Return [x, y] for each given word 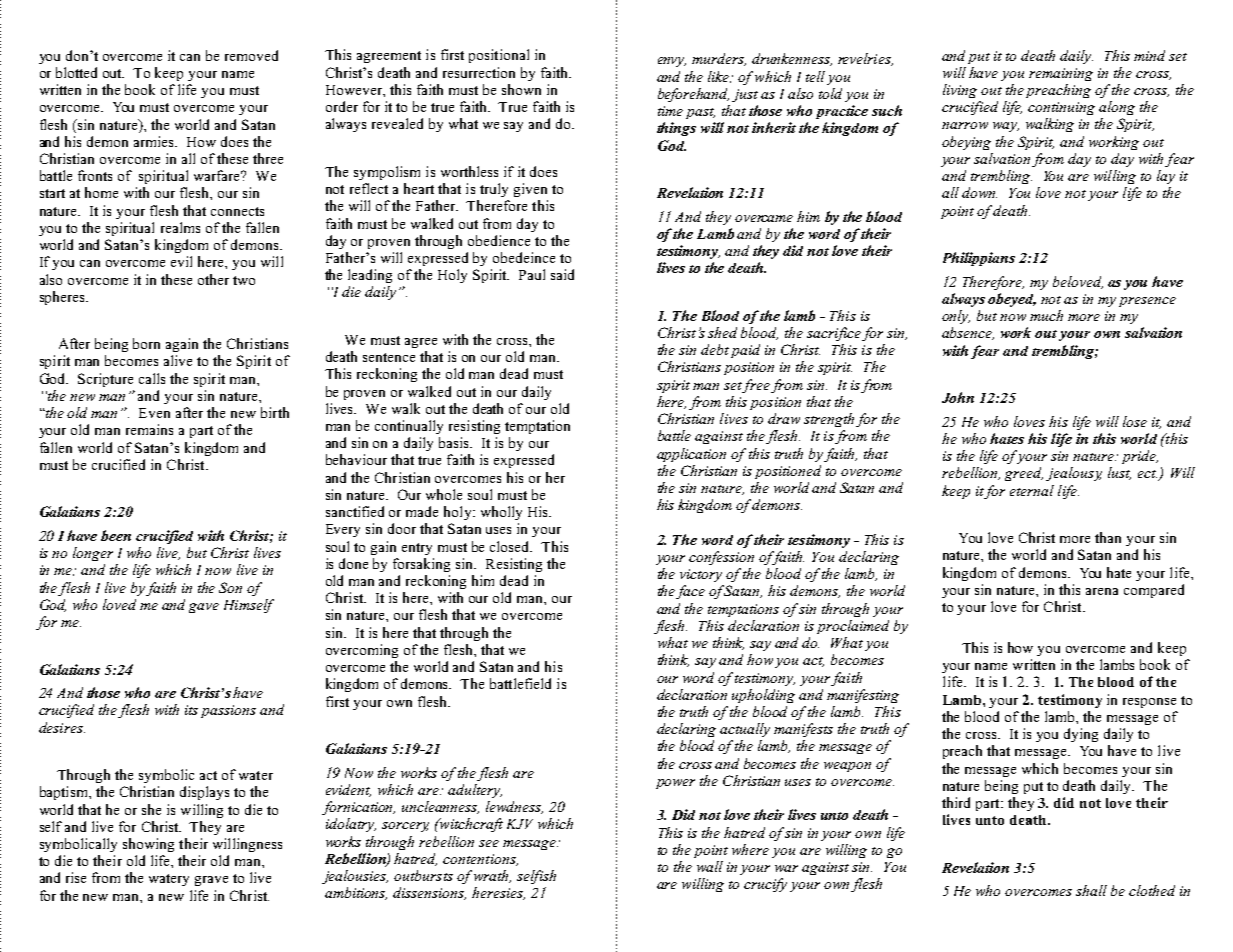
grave [211, 881]
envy [672, 62]
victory [701, 575]
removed [251, 55]
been [116, 535]
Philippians [979, 259]
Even [154, 413]
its [191, 710]
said [562, 274]
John [958, 397]
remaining [1061, 74]
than [1108, 537]
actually [745, 730]
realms [180, 227]
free [756, 386]
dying [1081, 735]
